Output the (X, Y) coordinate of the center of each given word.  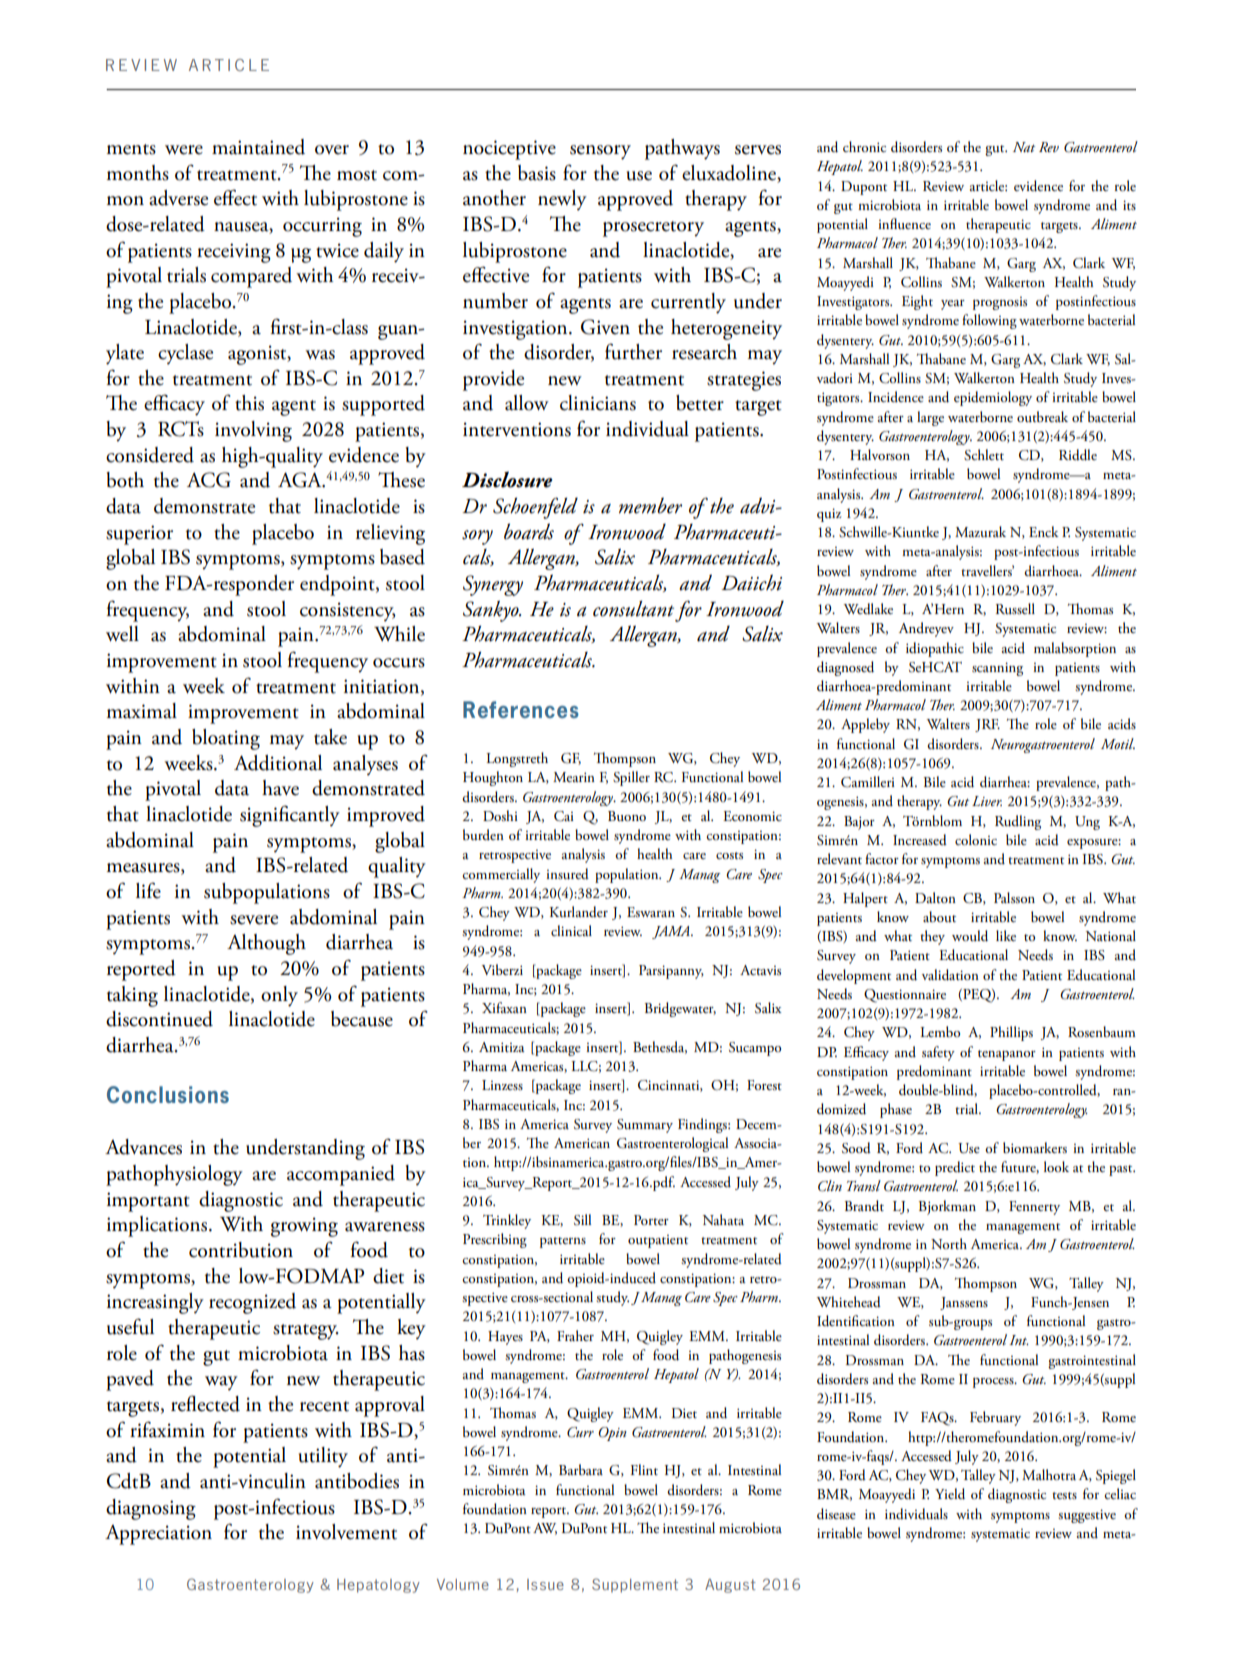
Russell (1015, 608)
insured (567, 874)
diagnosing (151, 1509)
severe (254, 920)
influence (904, 223)
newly (562, 200)
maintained (258, 147)
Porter (651, 1220)
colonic (976, 839)
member (650, 505)
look (1056, 1166)
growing (304, 1227)
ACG (209, 480)
